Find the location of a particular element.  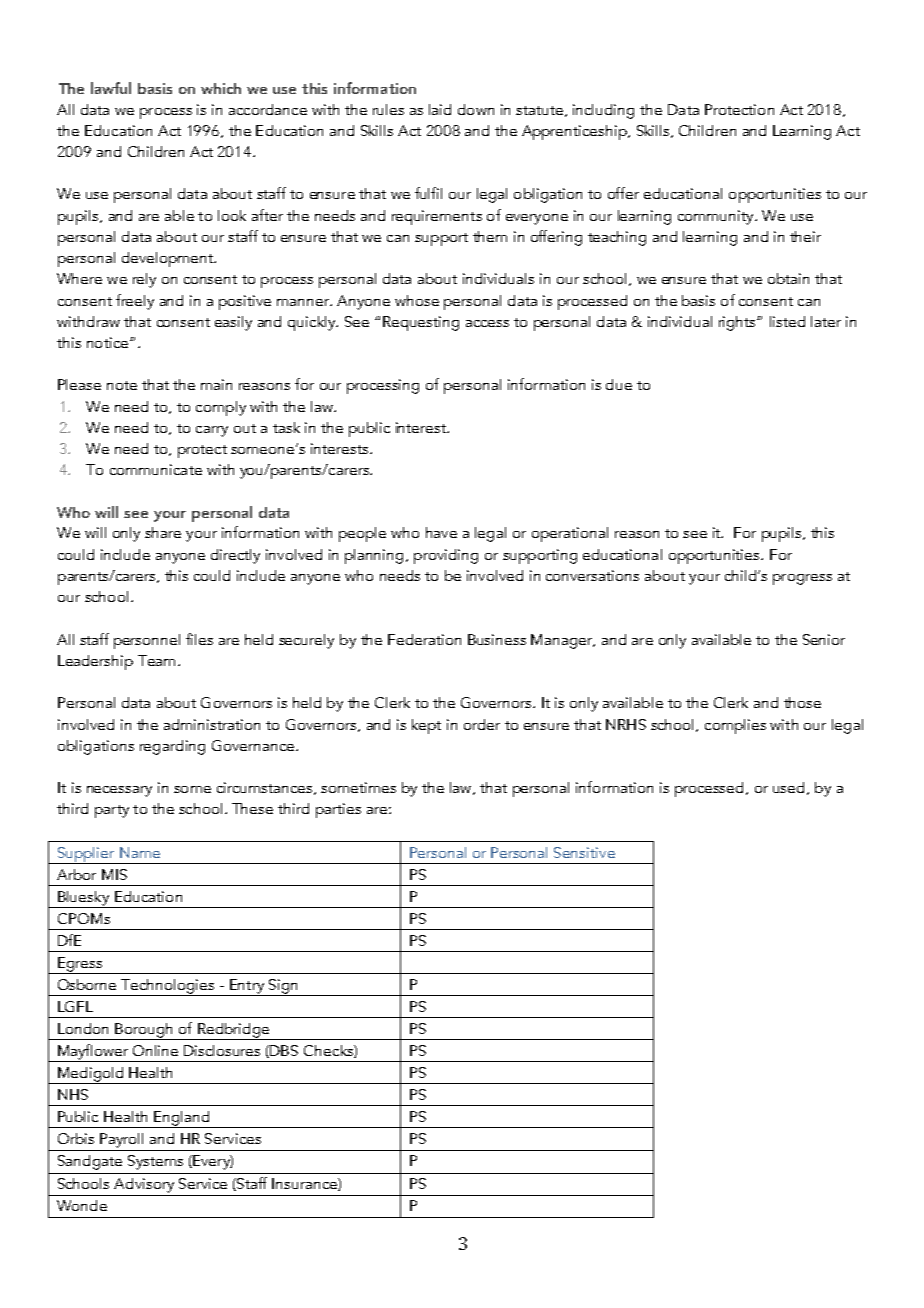

including is located at coordinates (603, 111).
